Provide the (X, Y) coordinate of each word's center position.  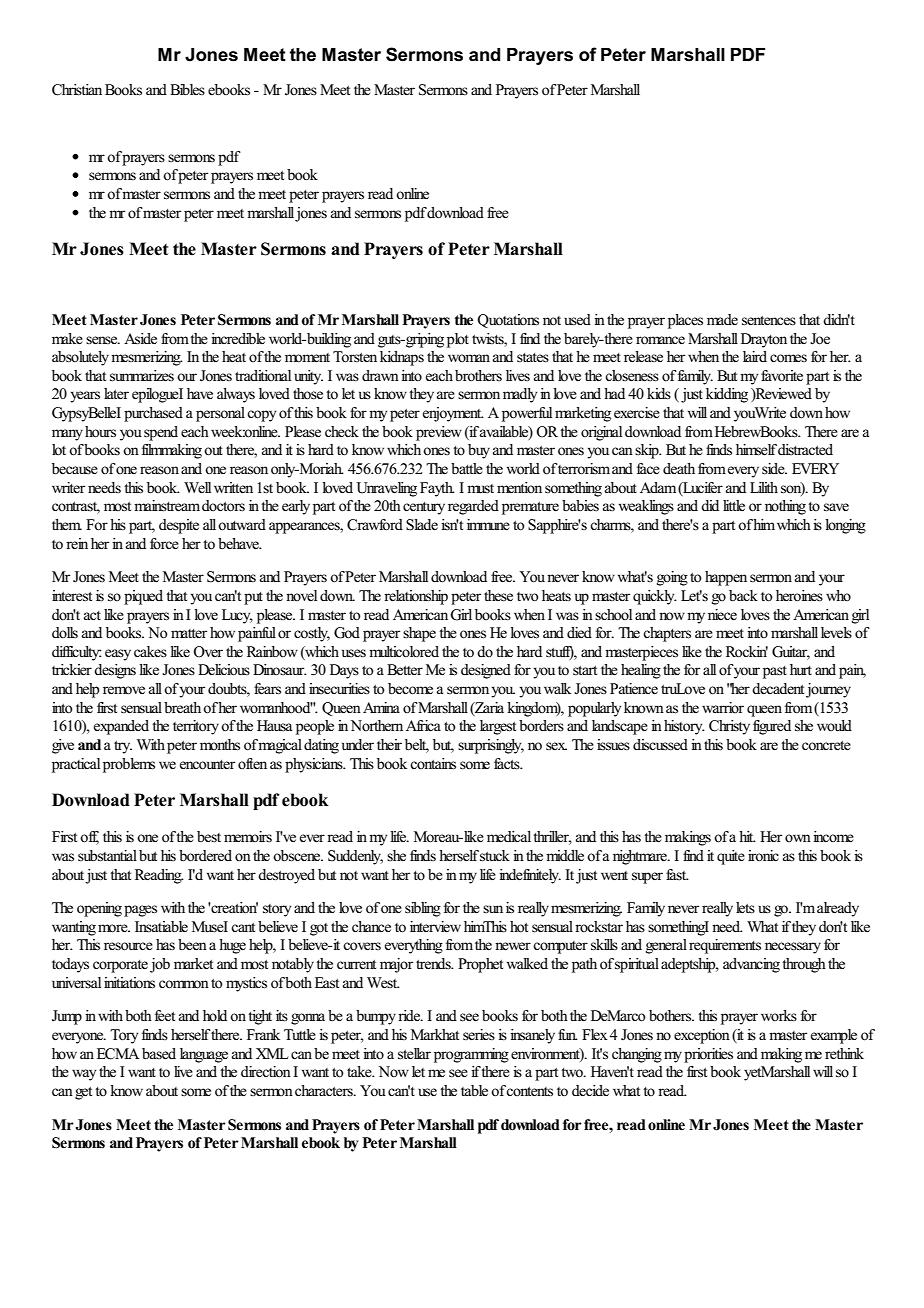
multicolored (404, 651)
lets (745, 907)
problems (129, 765)
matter (189, 634)
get (83, 1093)
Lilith (764, 487)
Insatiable (161, 927)
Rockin (747, 652)
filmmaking (172, 451)
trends (434, 963)
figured (772, 727)
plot (458, 340)
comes (788, 358)
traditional (263, 375)
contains (433, 764)
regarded (473, 507)
